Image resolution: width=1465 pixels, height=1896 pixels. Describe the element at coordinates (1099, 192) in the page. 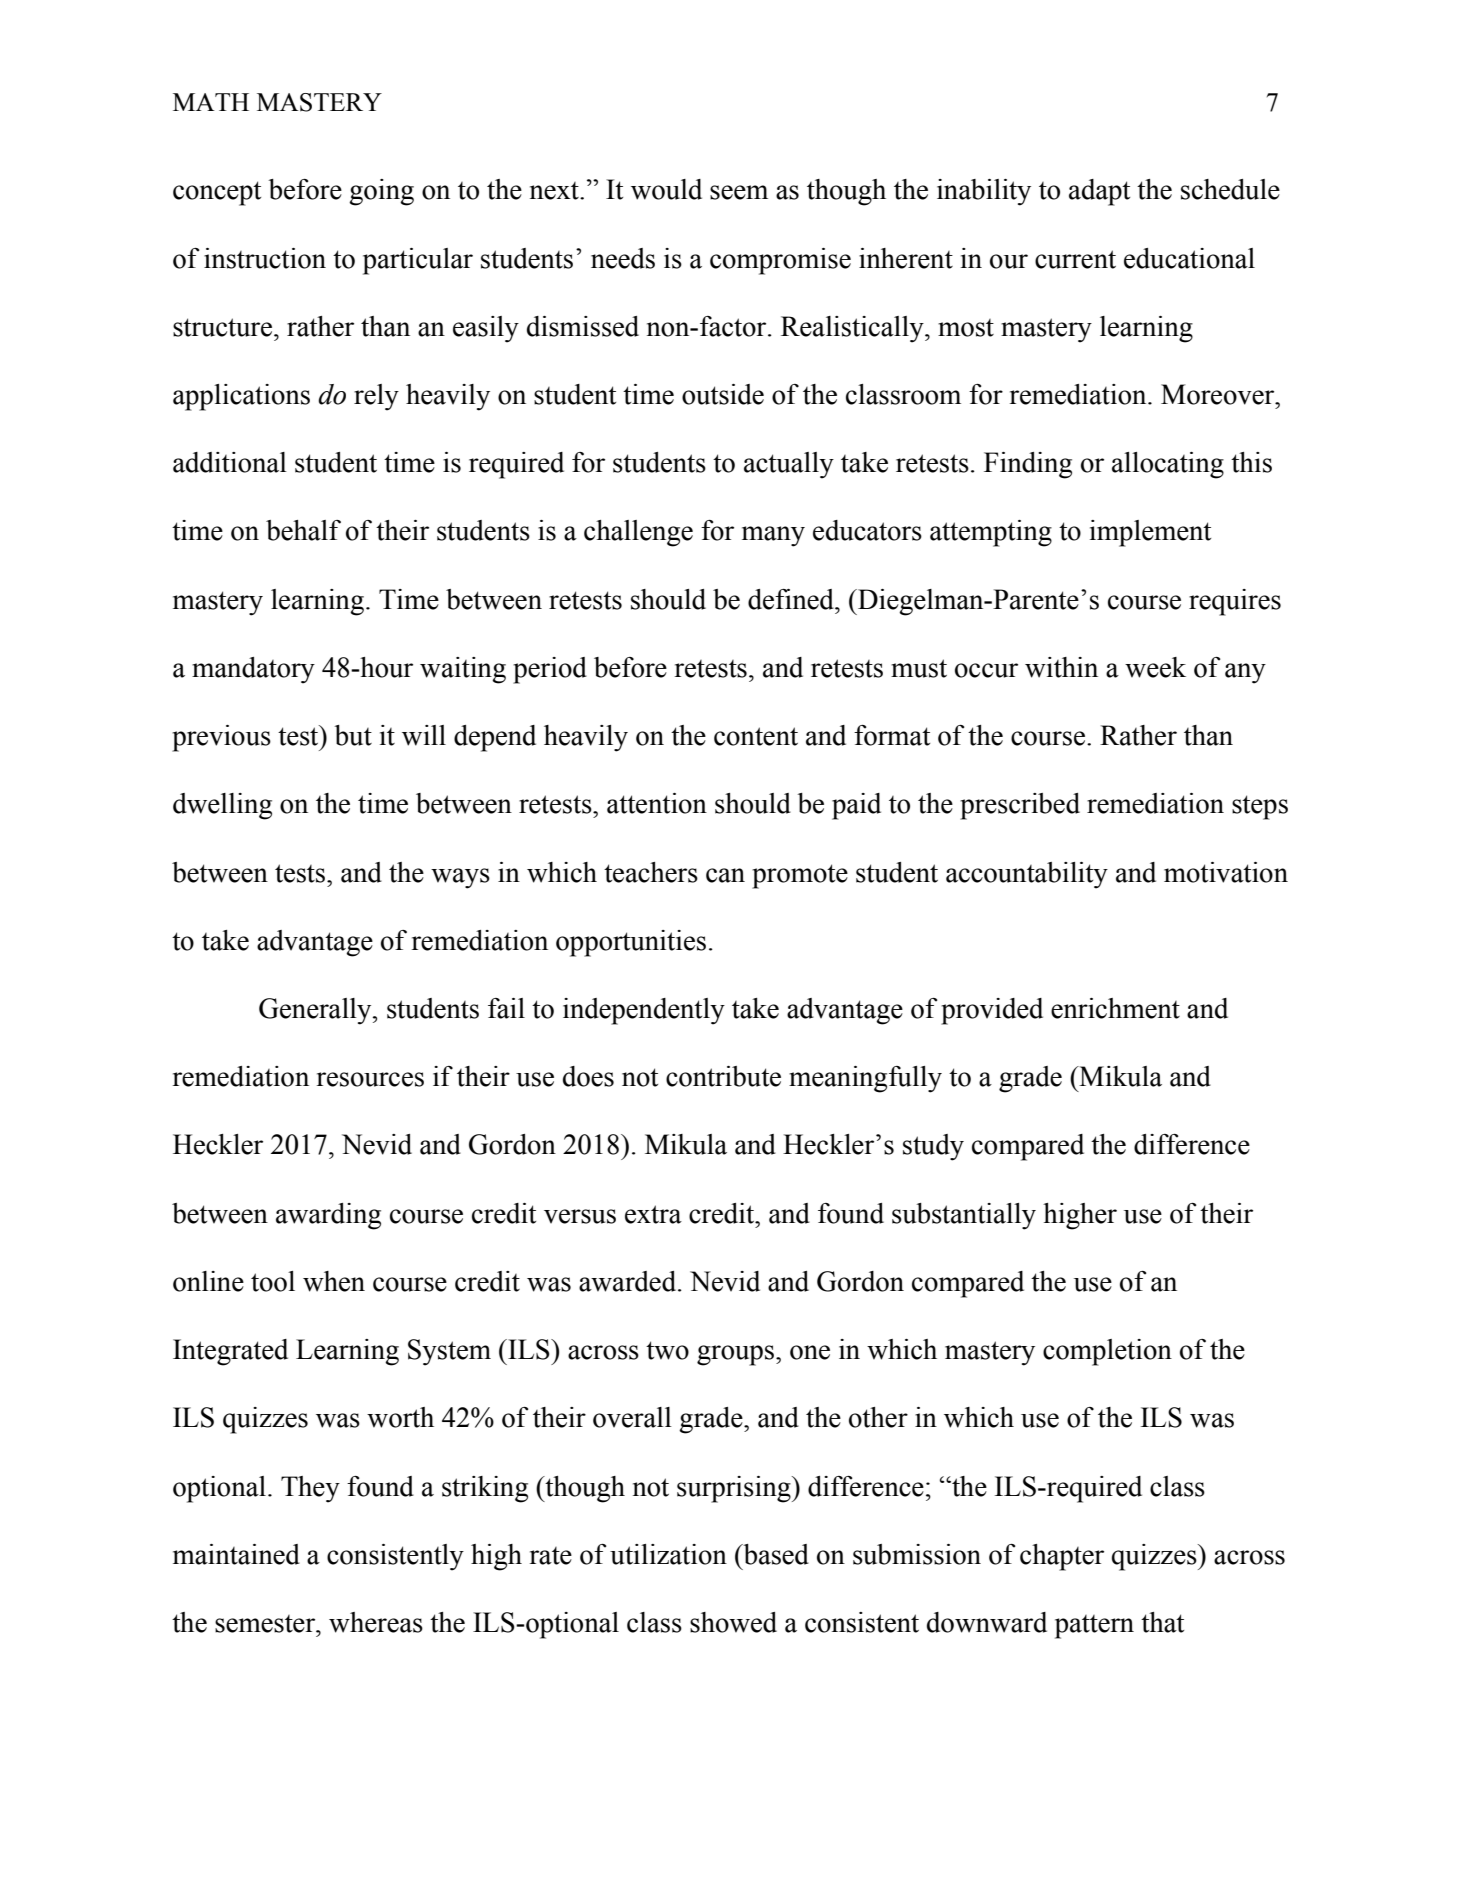

I see `adapt` at that location.
